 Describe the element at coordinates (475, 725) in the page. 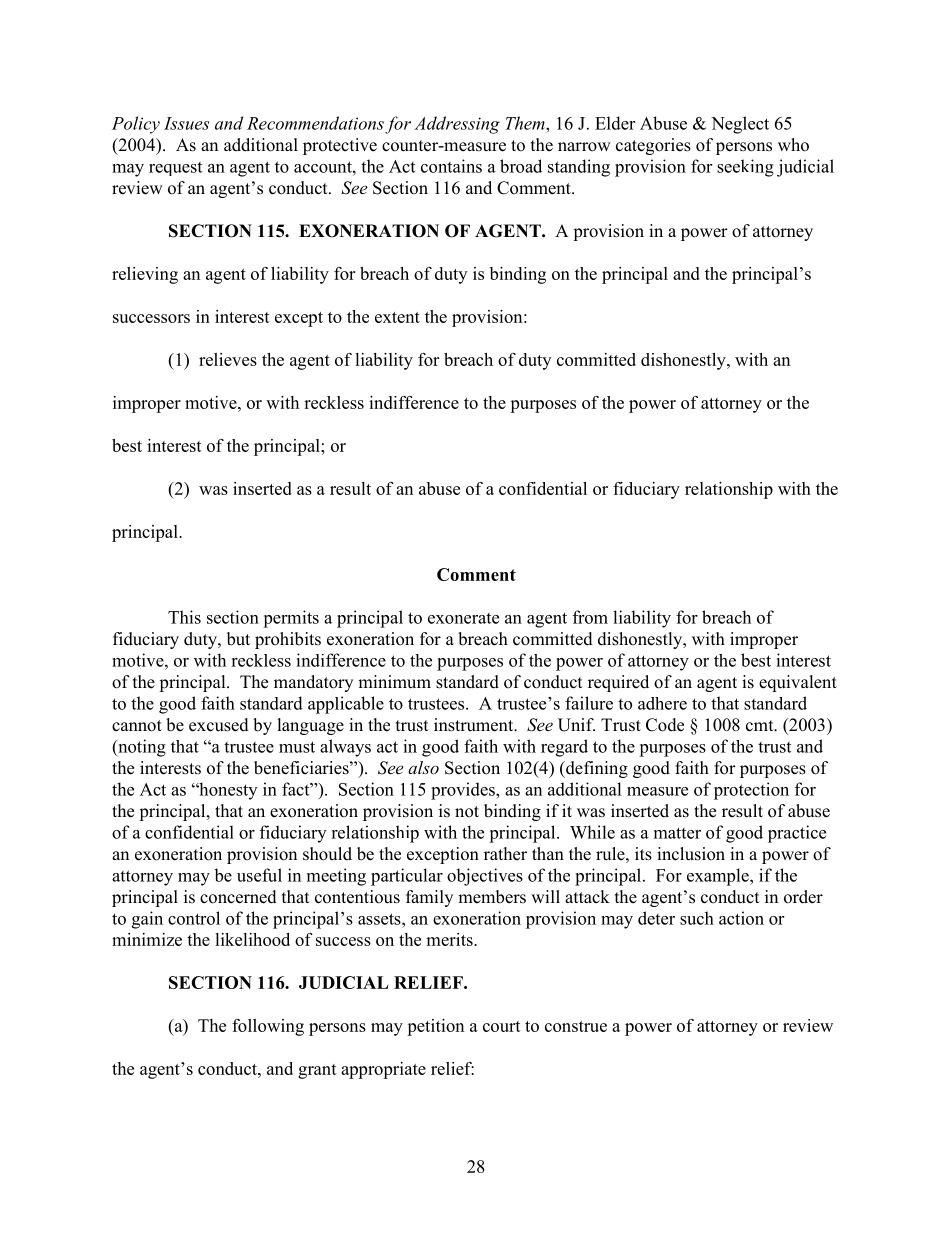

I see `instrument` at that location.
